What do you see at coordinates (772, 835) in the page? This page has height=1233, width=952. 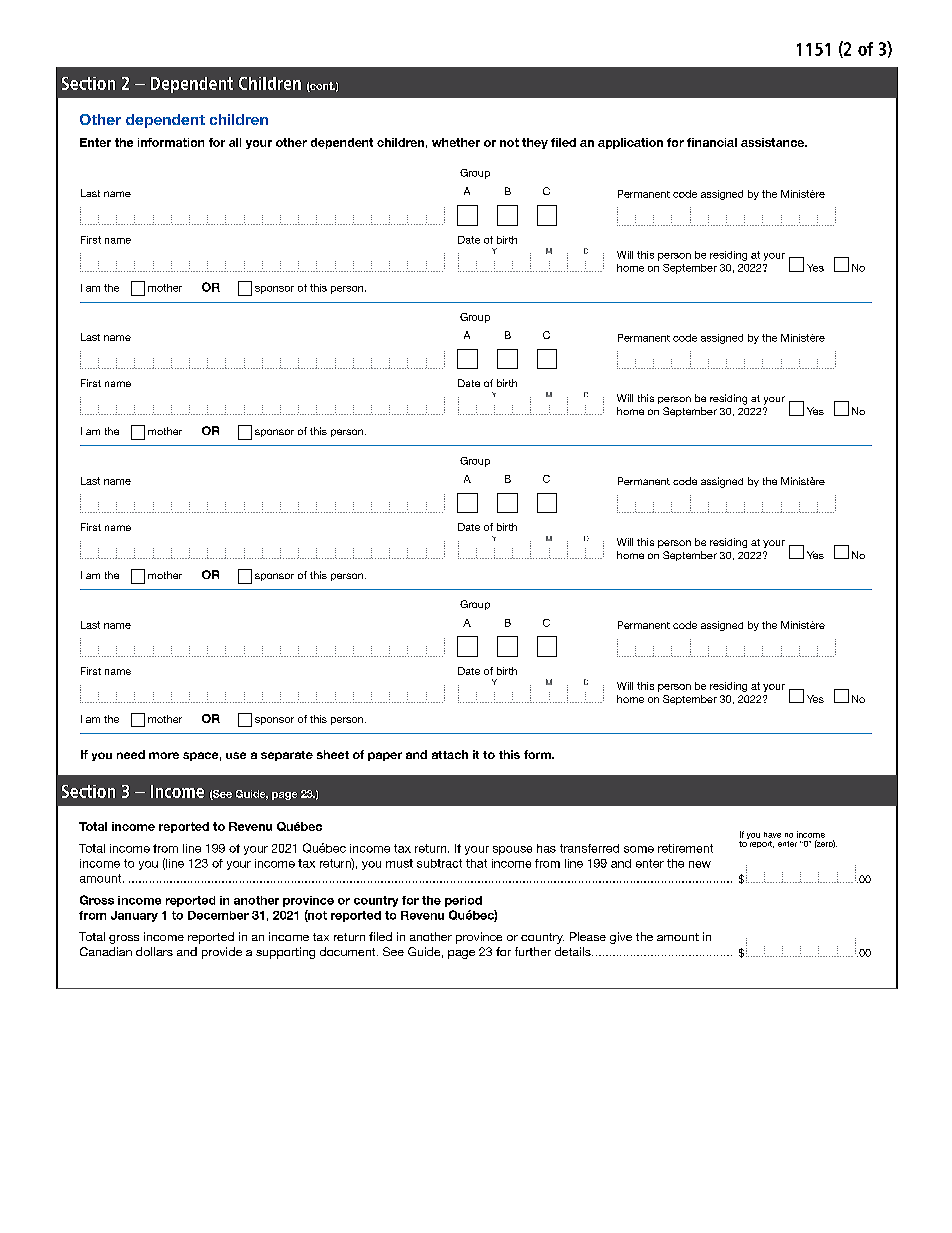 I see `have` at bounding box center [772, 835].
